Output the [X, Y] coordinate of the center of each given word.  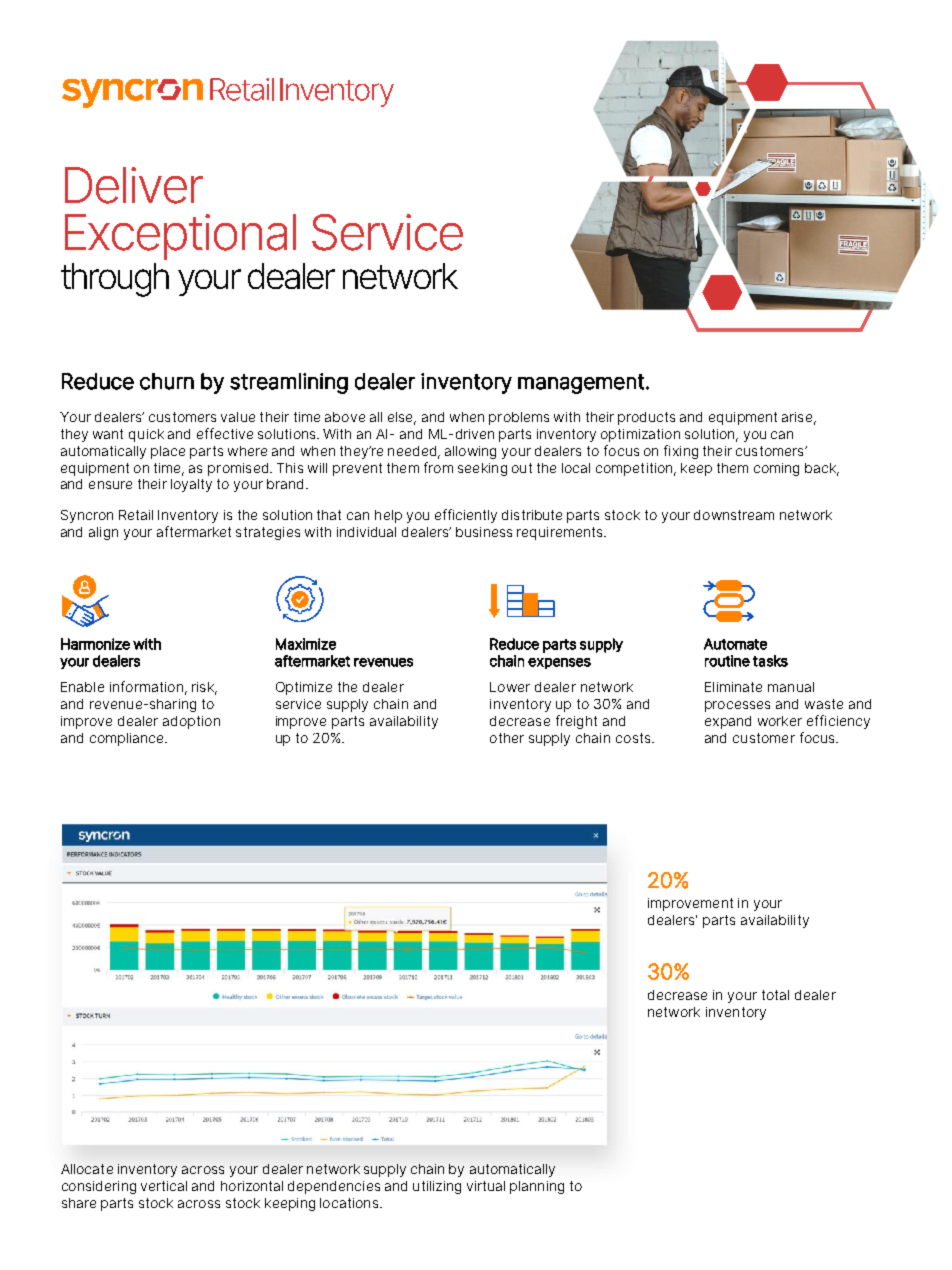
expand [728, 722]
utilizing [437, 1187]
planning [537, 1187]
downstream [734, 515]
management [581, 384]
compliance [128, 739]
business [484, 532]
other [507, 738]
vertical [164, 1186]
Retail [136, 515]
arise [798, 418]
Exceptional [180, 237]
